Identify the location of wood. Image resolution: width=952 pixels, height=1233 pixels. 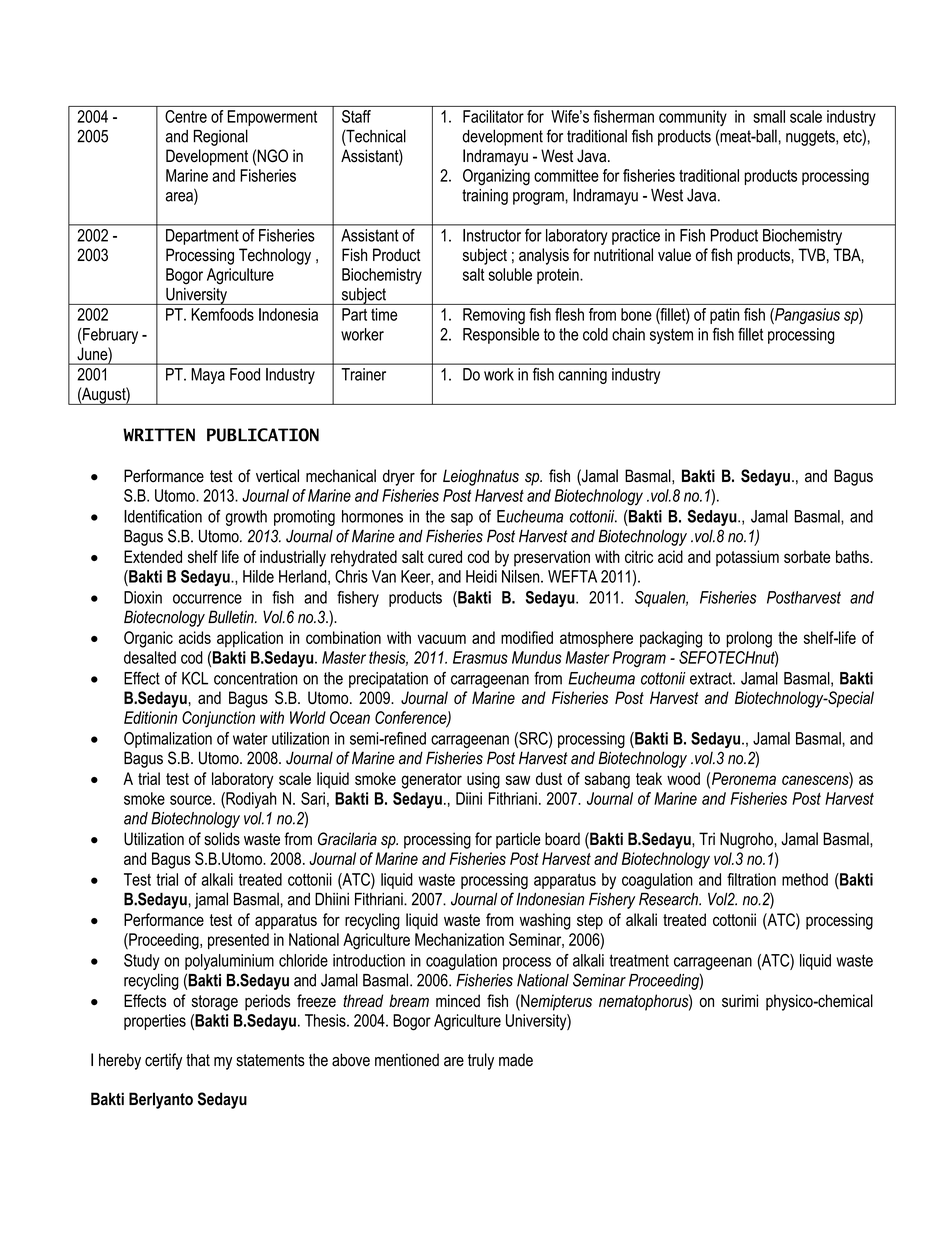
(683, 778).
